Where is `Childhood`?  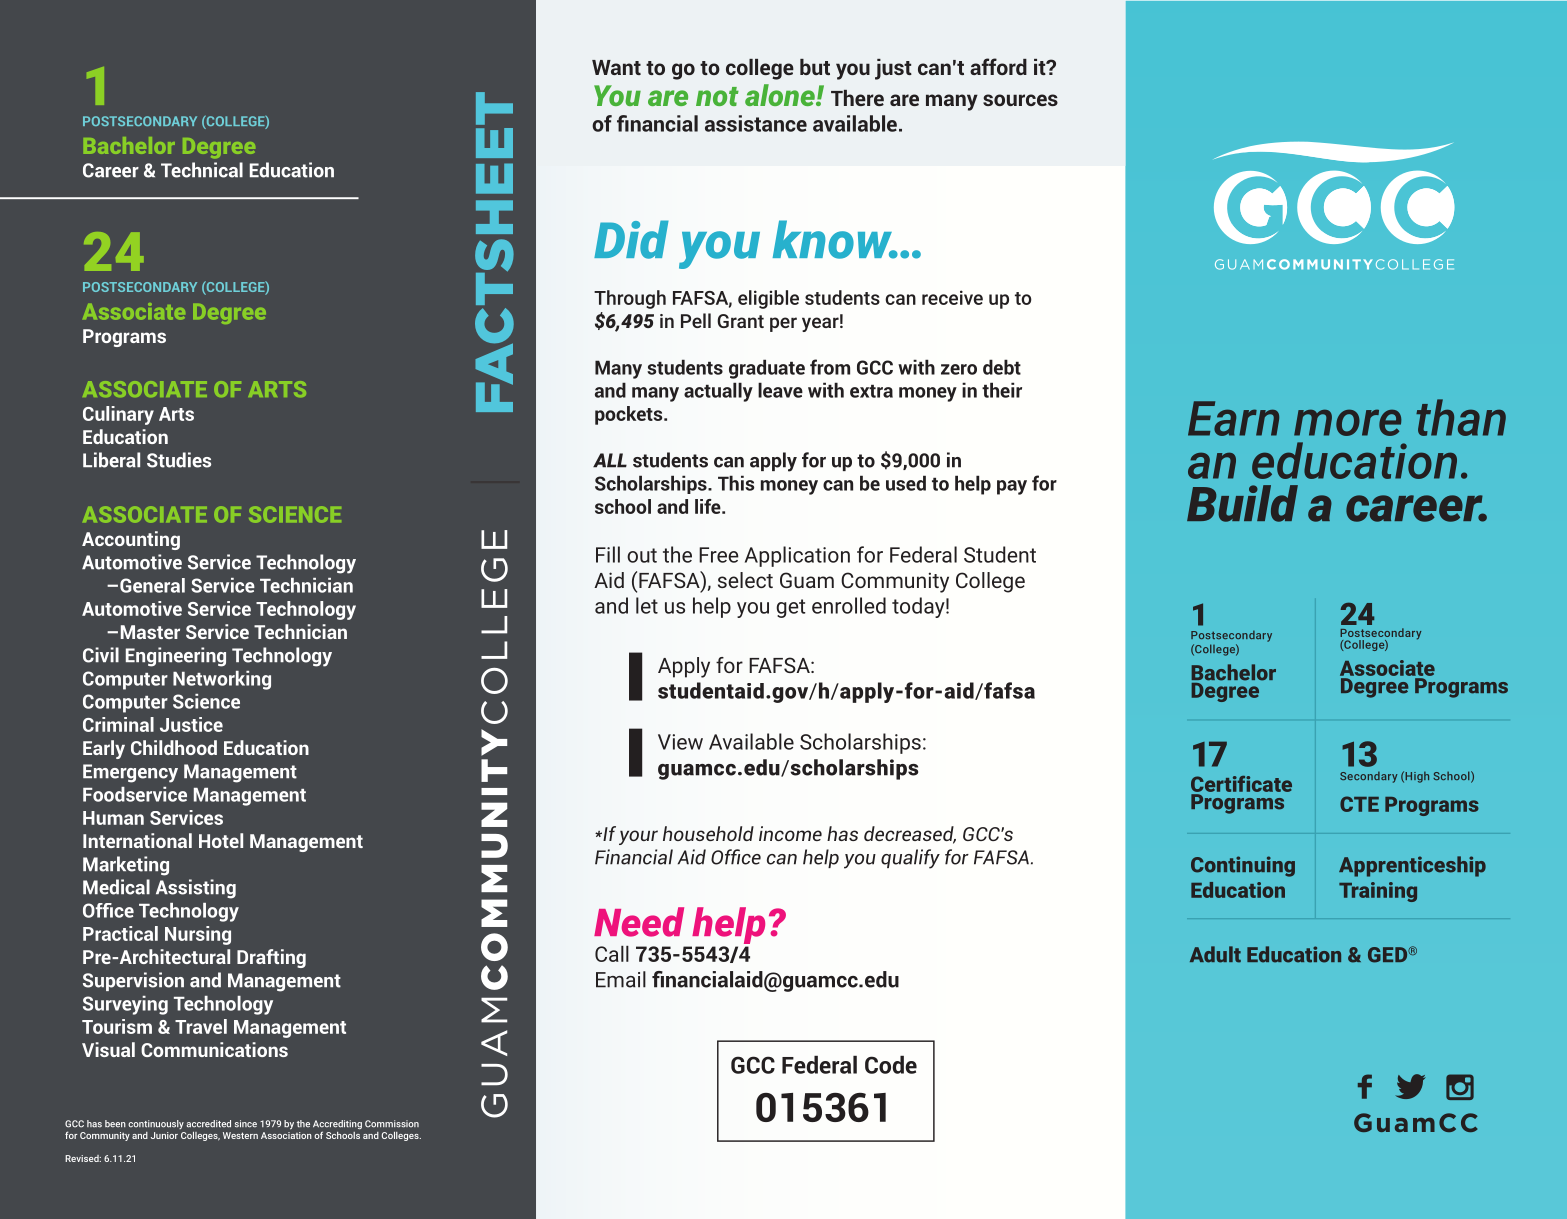 Childhood is located at coordinates (174, 747).
